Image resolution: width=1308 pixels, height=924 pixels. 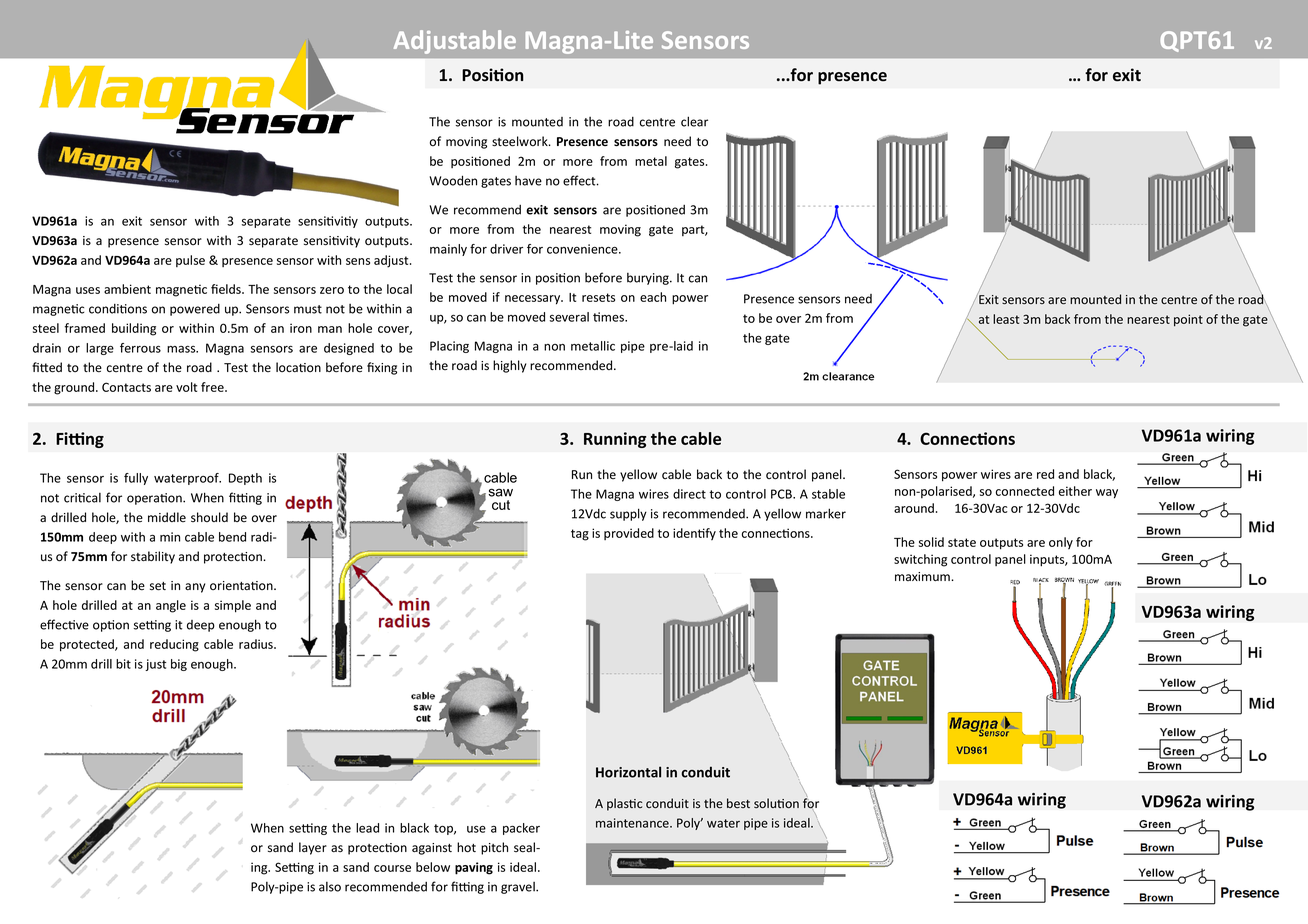 What do you see at coordinates (633, 823) in the page?
I see `maintenance` at bounding box center [633, 823].
